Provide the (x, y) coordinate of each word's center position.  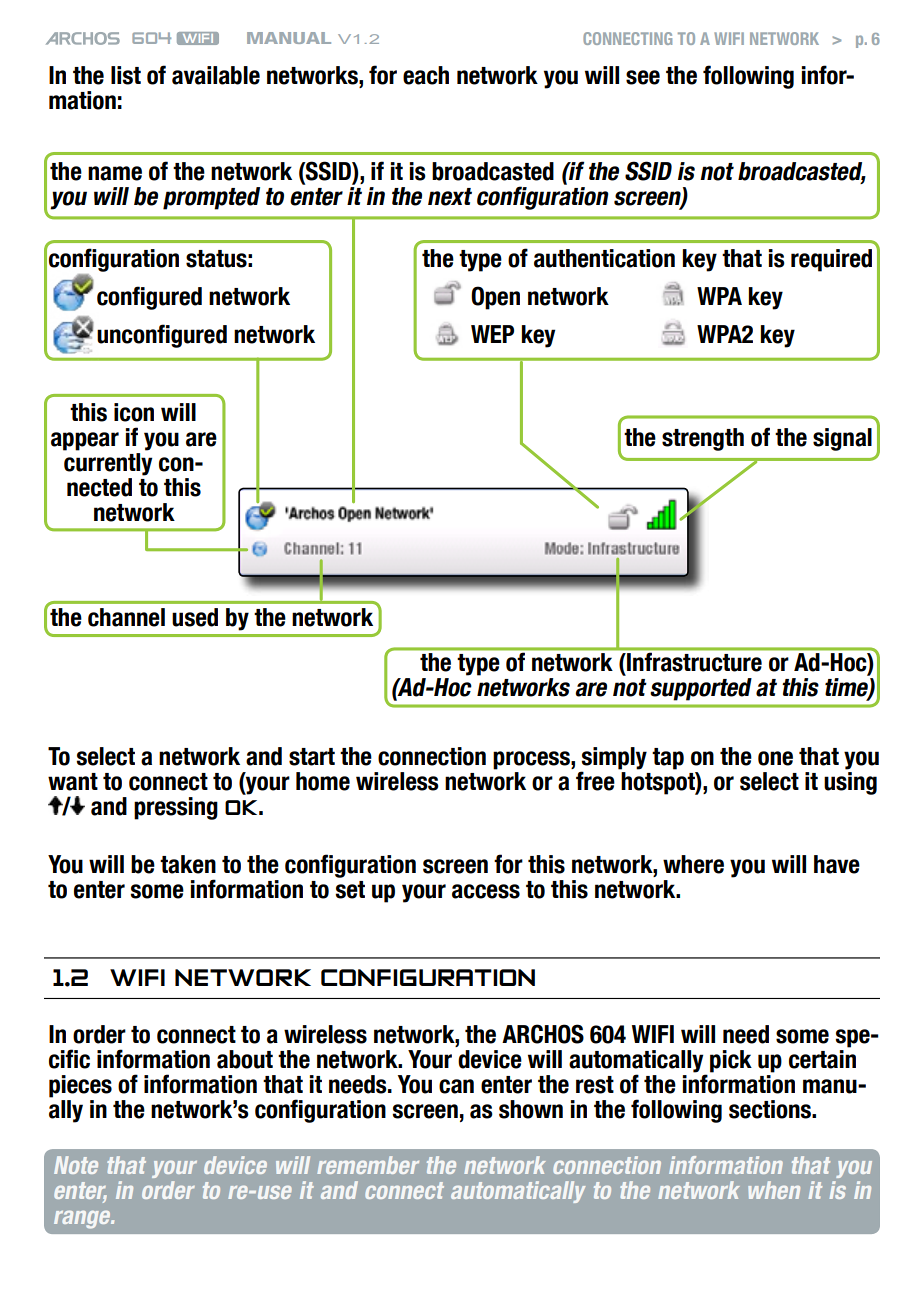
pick (731, 1061)
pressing (176, 808)
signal (842, 439)
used (195, 617)
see (643, 77)
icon (134, 412)
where (693, 864)
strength (703, 439)
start (312, 757)
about (245, 1059)
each (426, 75)
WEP (492, 334)
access (486, 891)
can (456, 1086)
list (126, 75)
